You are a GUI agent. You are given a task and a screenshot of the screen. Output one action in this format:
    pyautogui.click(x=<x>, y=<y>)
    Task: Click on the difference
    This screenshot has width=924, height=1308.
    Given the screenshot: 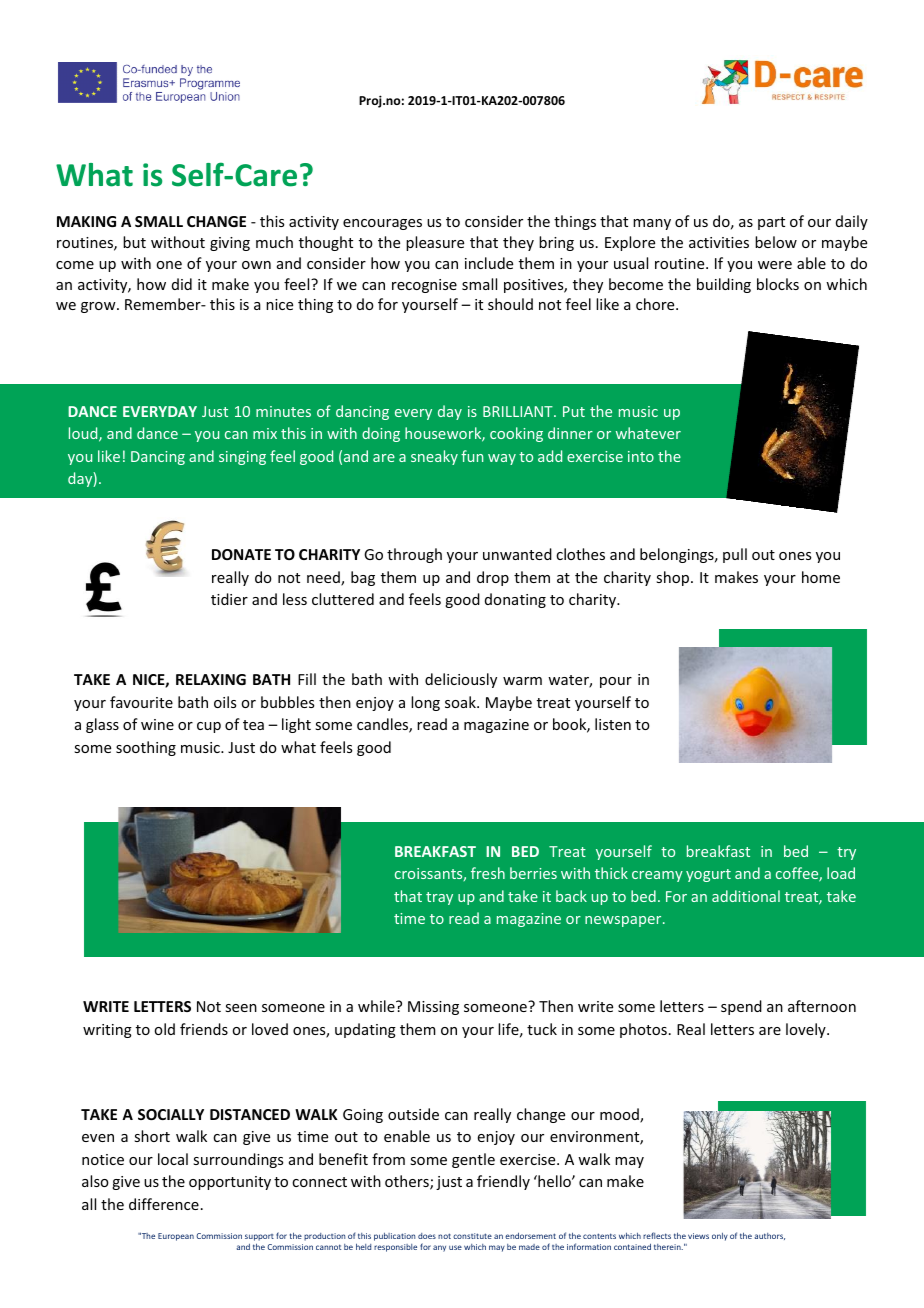 What is the action you would take?
    pyautogui.click(x=164, y=1204)
